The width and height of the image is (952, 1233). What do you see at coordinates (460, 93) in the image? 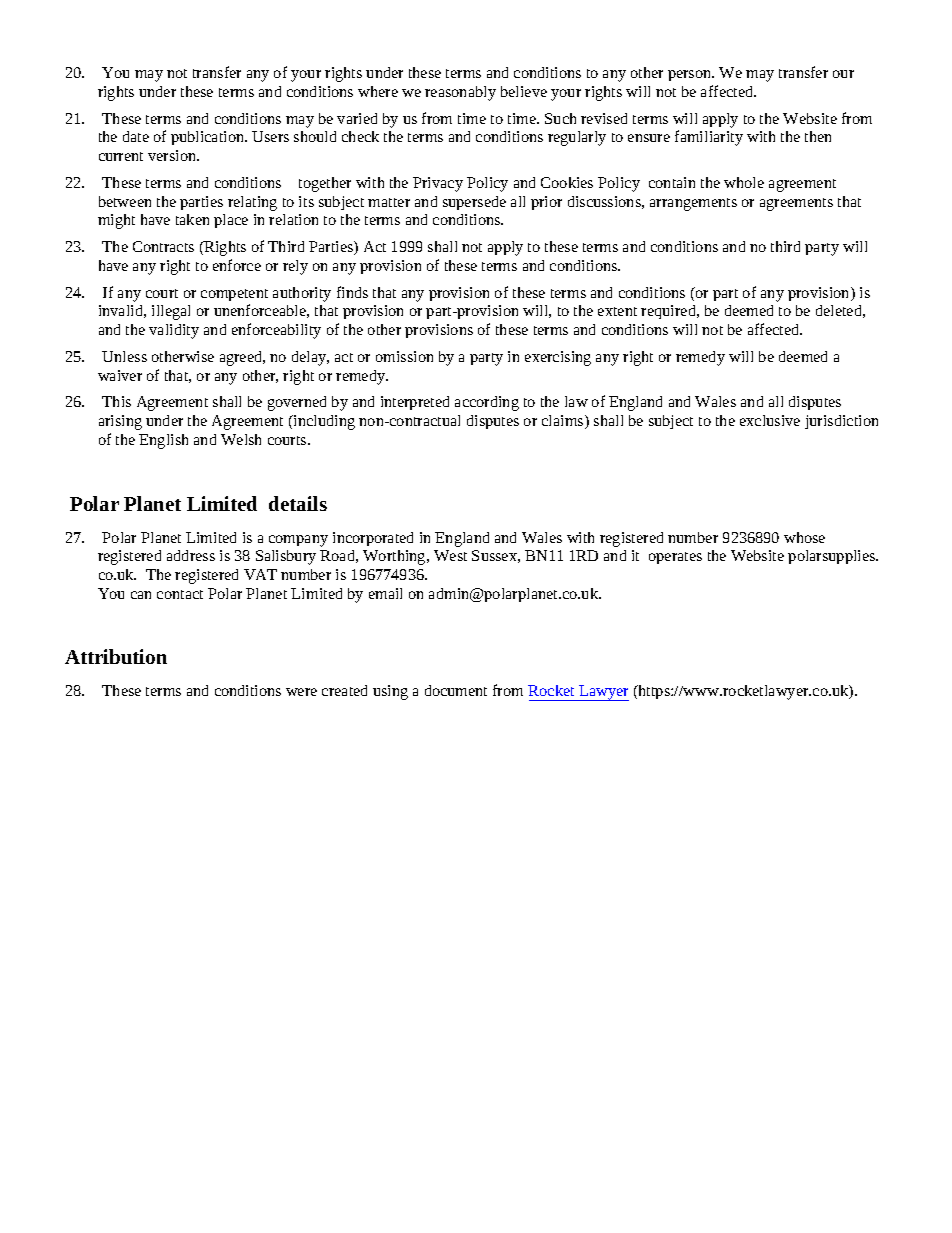
I see `reasonably` at bounding box center [460, 93].
